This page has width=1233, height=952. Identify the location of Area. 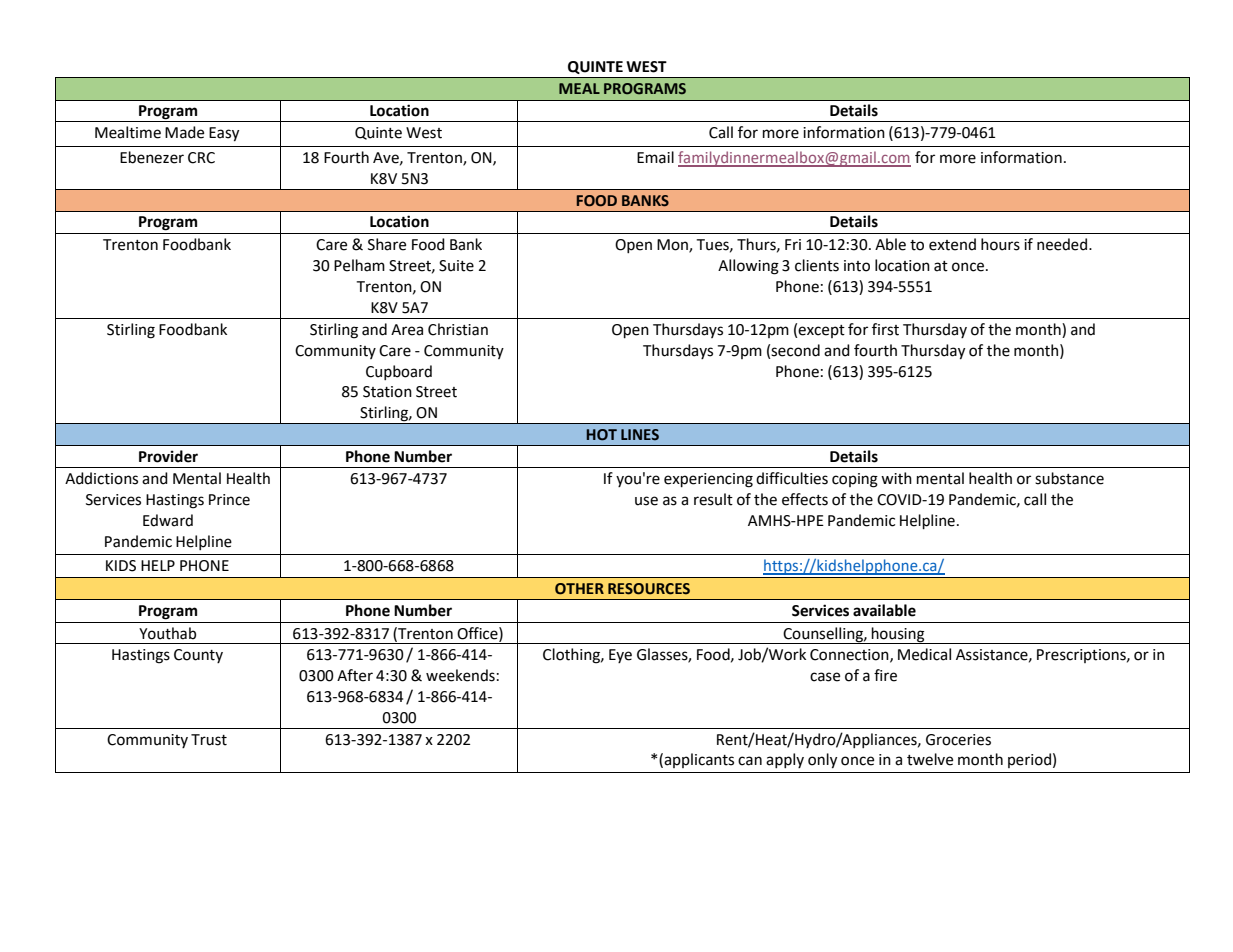
(407, 330).
